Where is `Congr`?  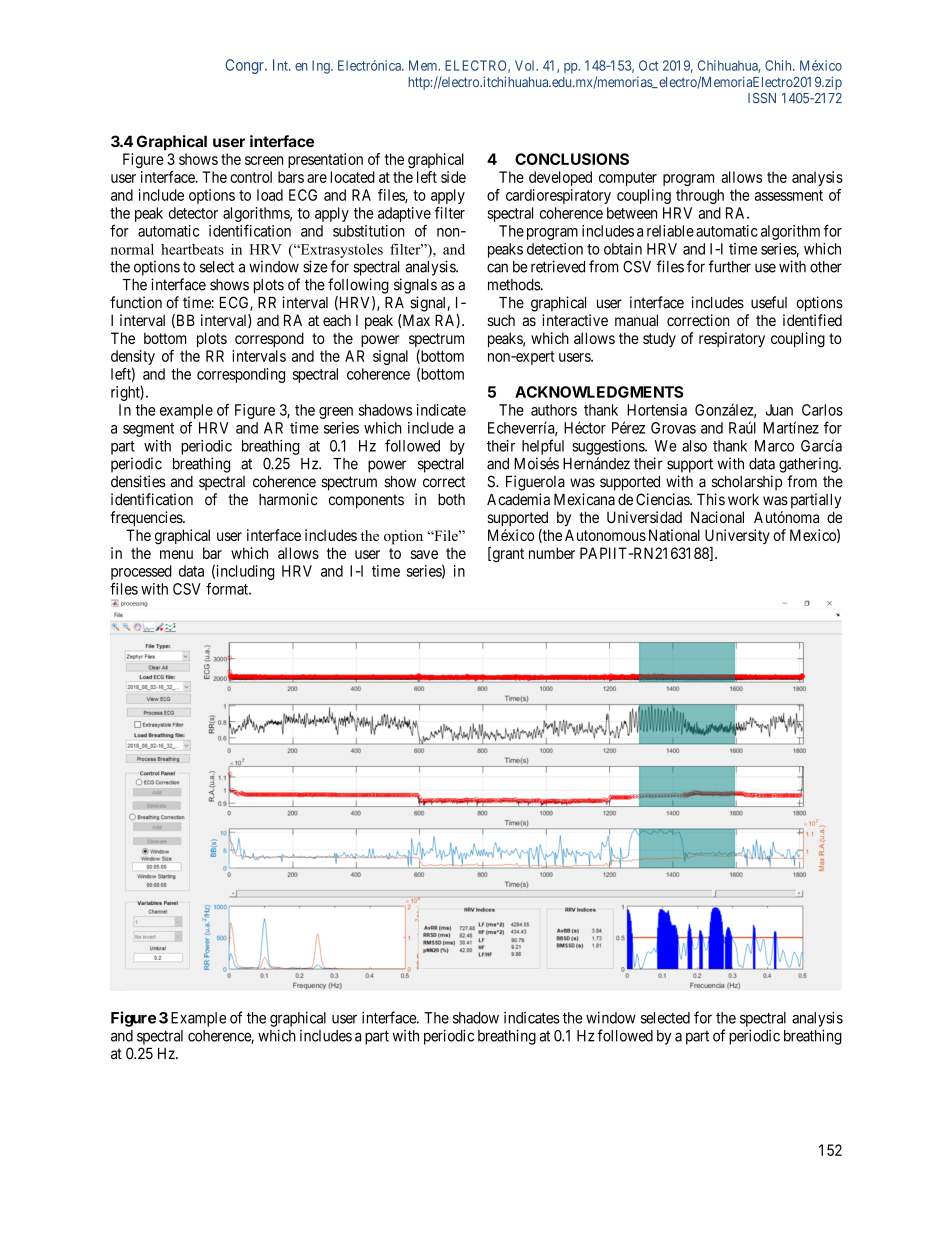 Congr is located at coordinates (246, 66).
